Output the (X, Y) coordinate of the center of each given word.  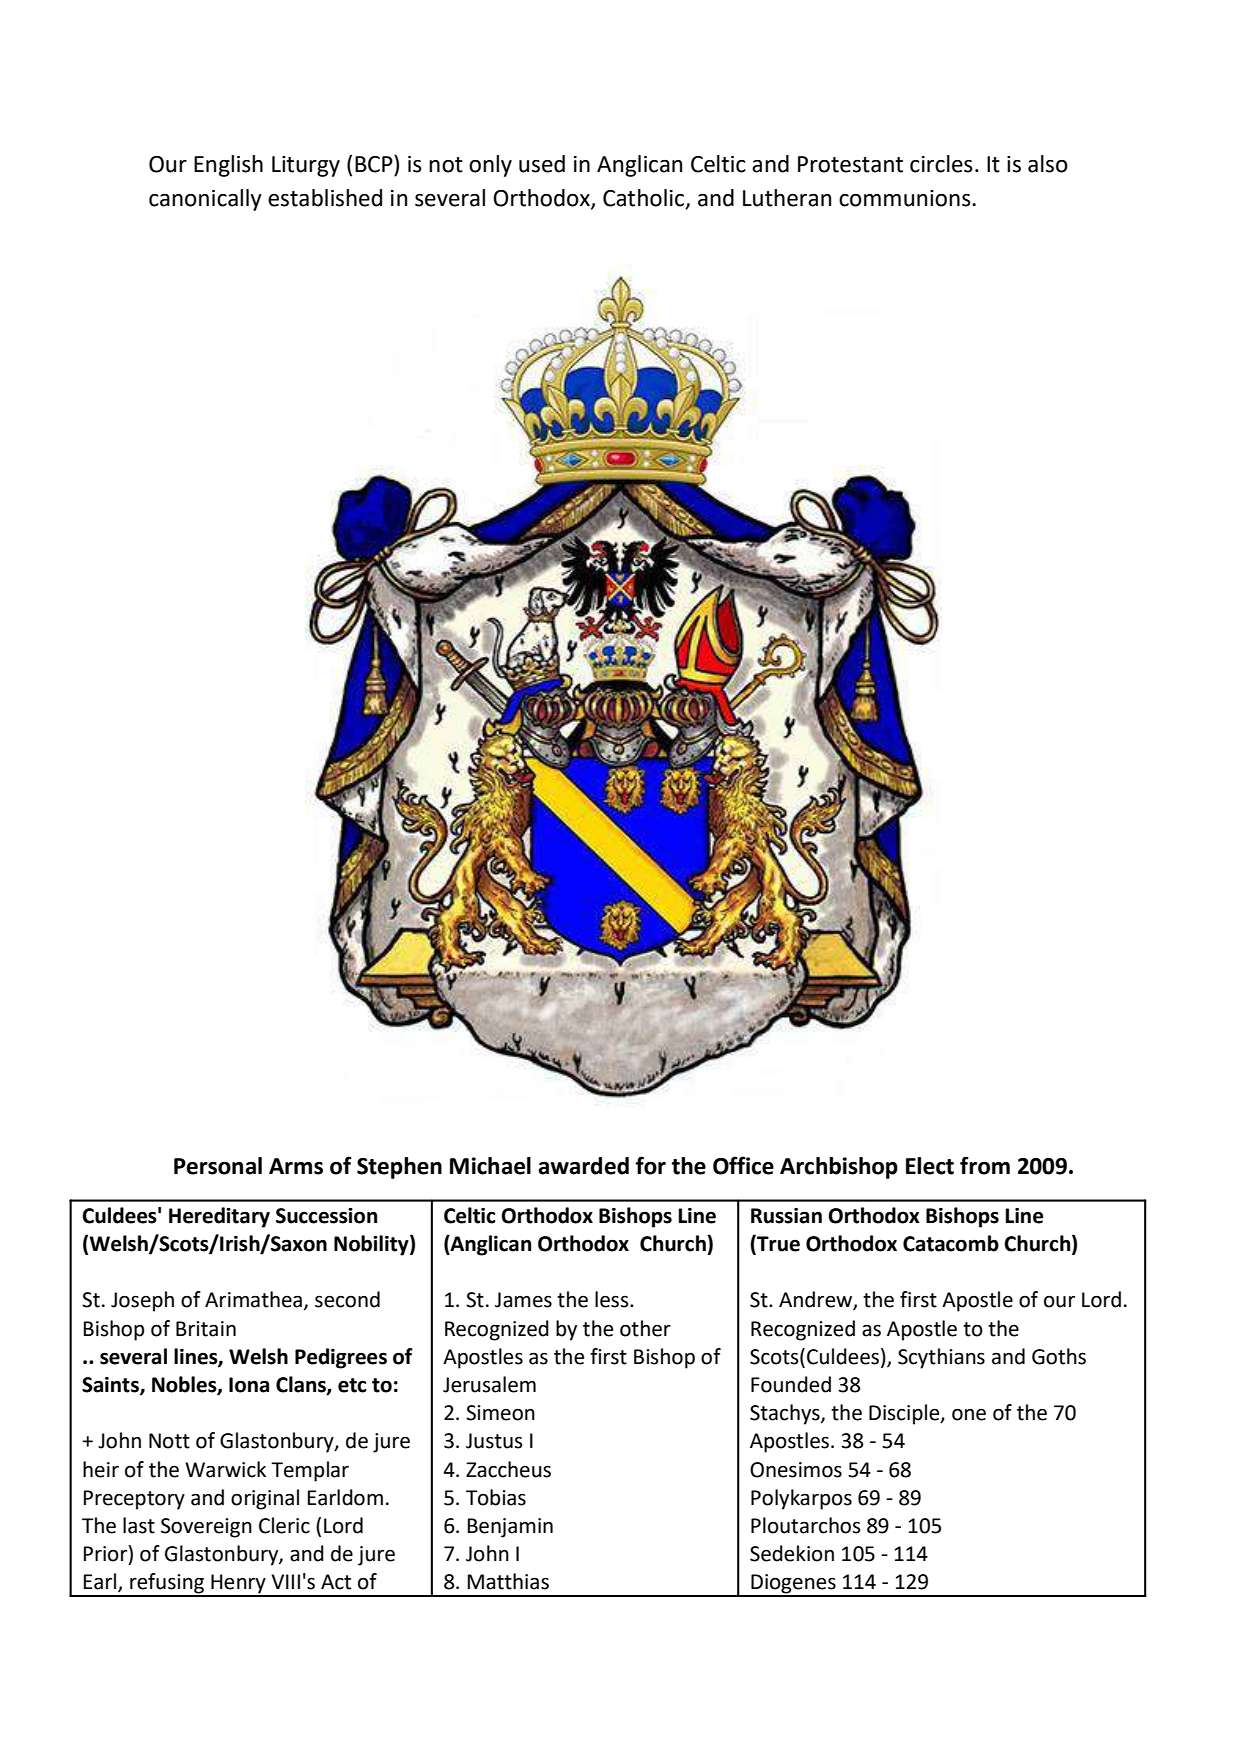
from (985, 1165)
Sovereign (206, 1528)
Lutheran (787, 198)
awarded (583, 1166)
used (542, 164)
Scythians (941, 1358)
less (613, 1299)
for (651, 1165)
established (325, 198)
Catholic (645, 198)
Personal (218, 1166)
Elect (930, 1166)
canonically (205, 200)
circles (941, 164)
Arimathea (253, 1299)
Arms (296, 1166)
